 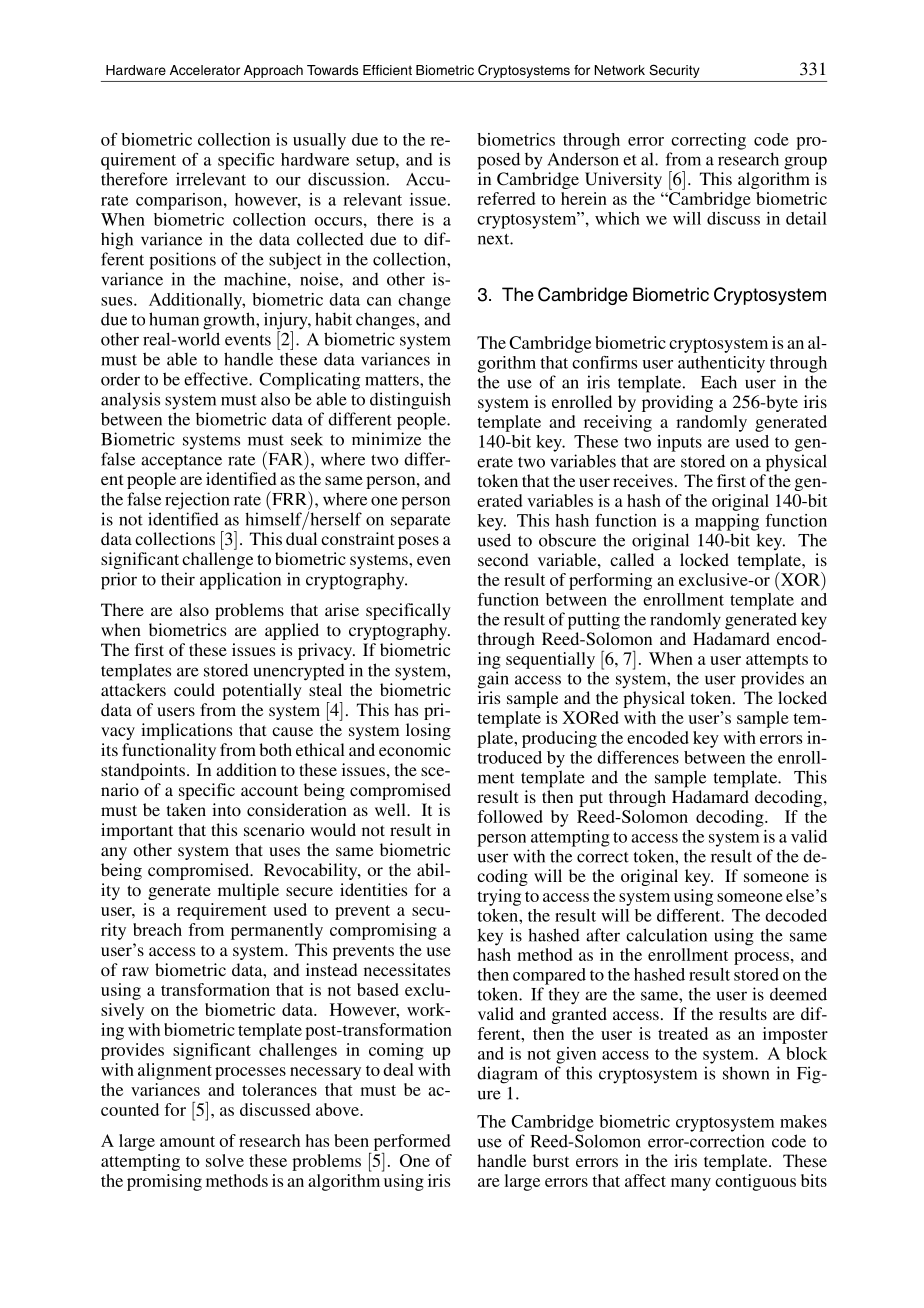 What do you see at coordinates (186, 809) in the document?
I see `taken` at bounding box center [186, 809].
